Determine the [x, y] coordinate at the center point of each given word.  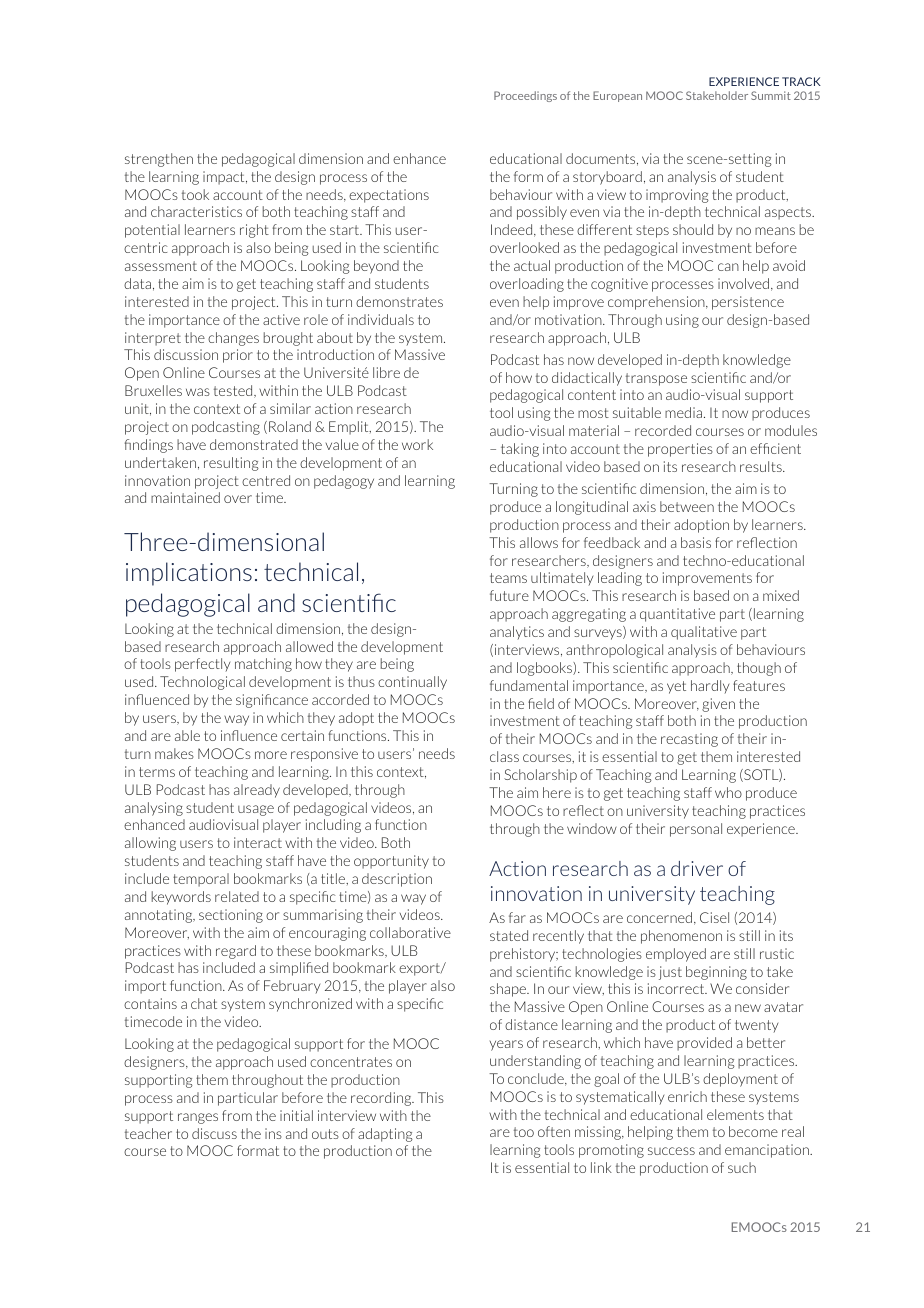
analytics [517, 632]
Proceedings [525, 96]
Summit [771, 95]
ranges [198, 1118]
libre [386, 372]
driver [697, 868]
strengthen [159, 160]
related [237, 896]
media [685, 412]
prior [238, 356]
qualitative [704, 633]
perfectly [202, 665]
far [517, 917]
